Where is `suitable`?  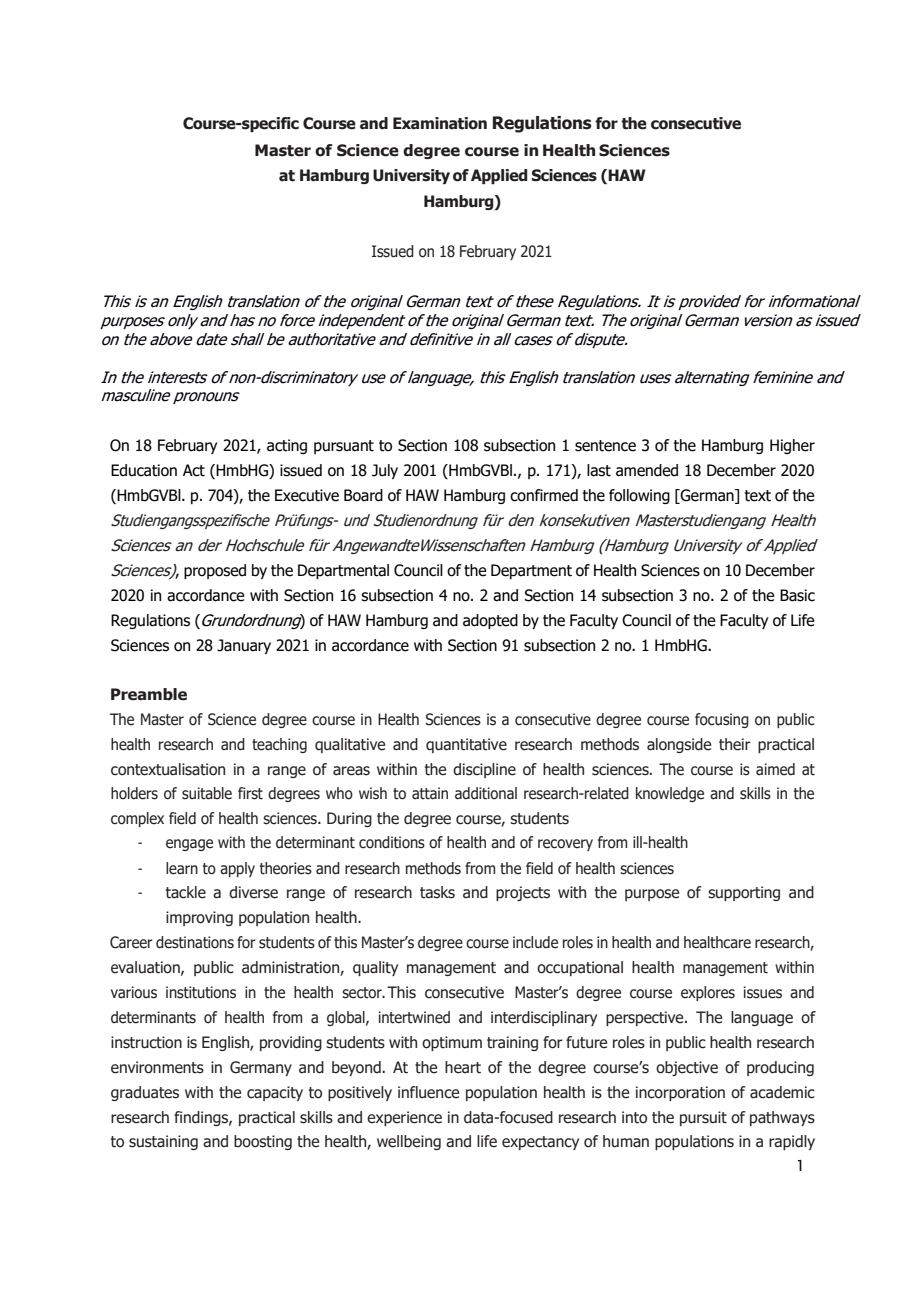 suitable is located at coordinates (207, 793).
